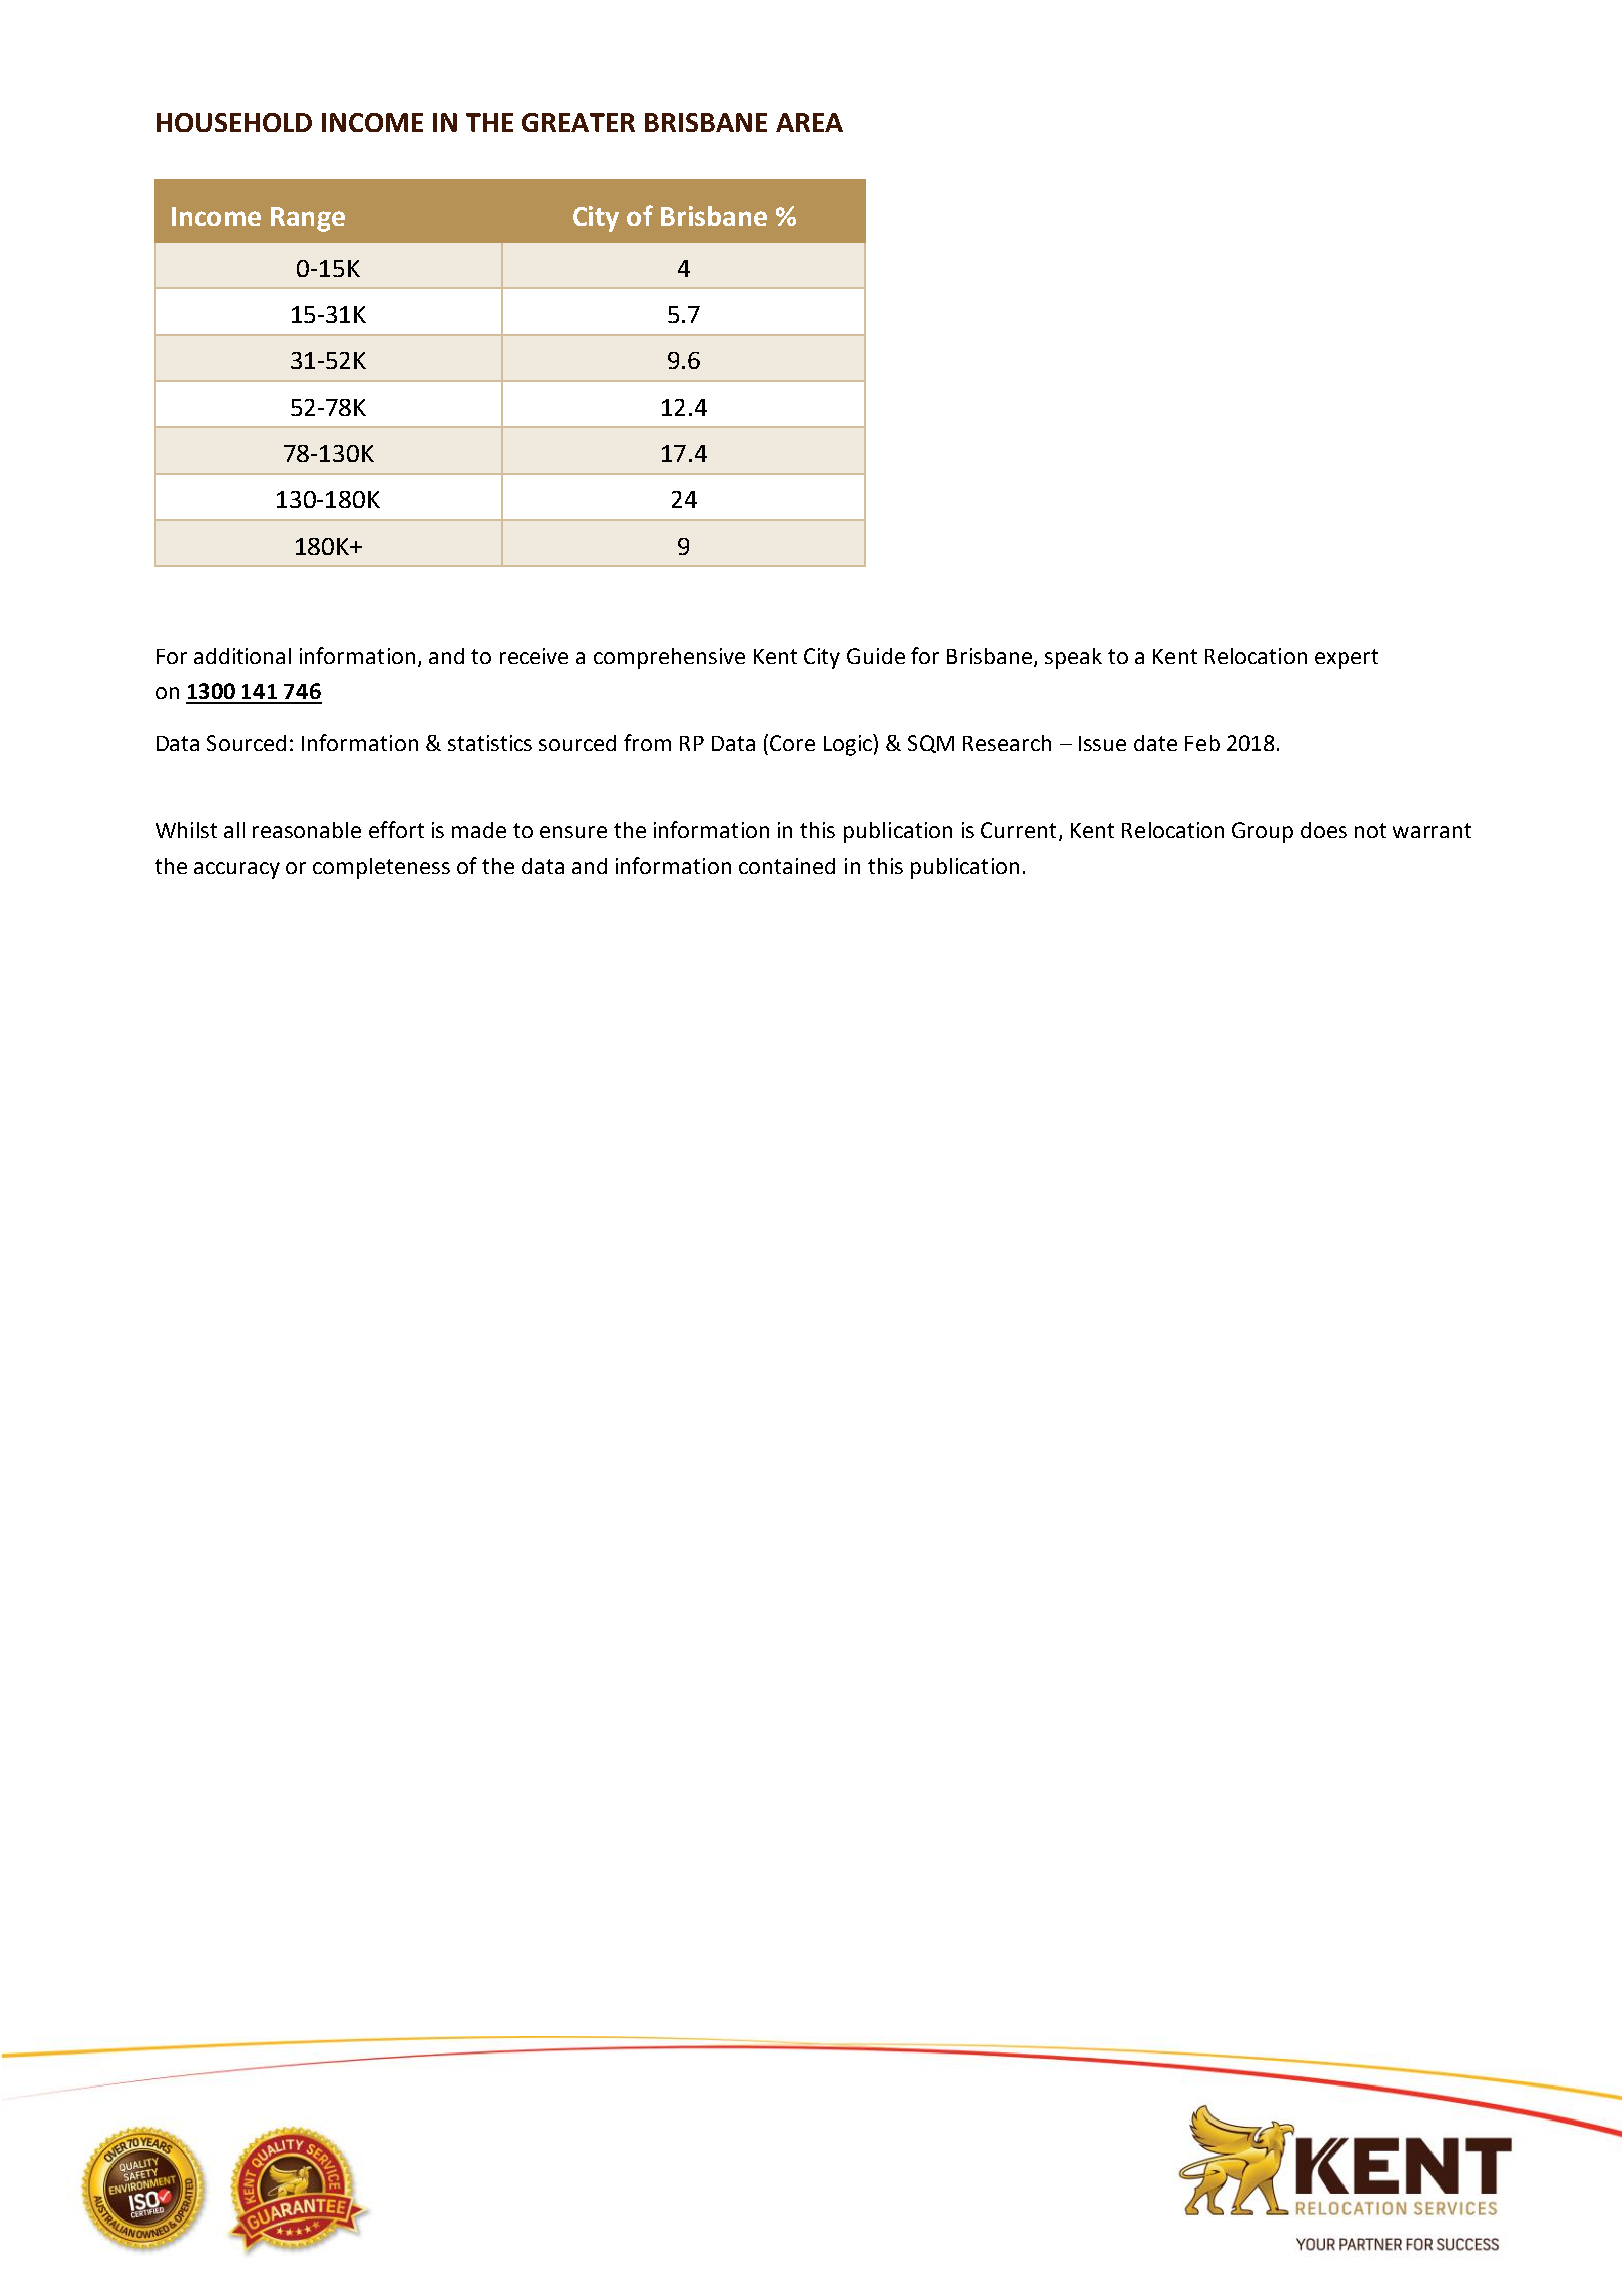 Image resolution: width=1622 pixels, height=2295 pixels. I want to click on Feb, so click(1202, 743).
